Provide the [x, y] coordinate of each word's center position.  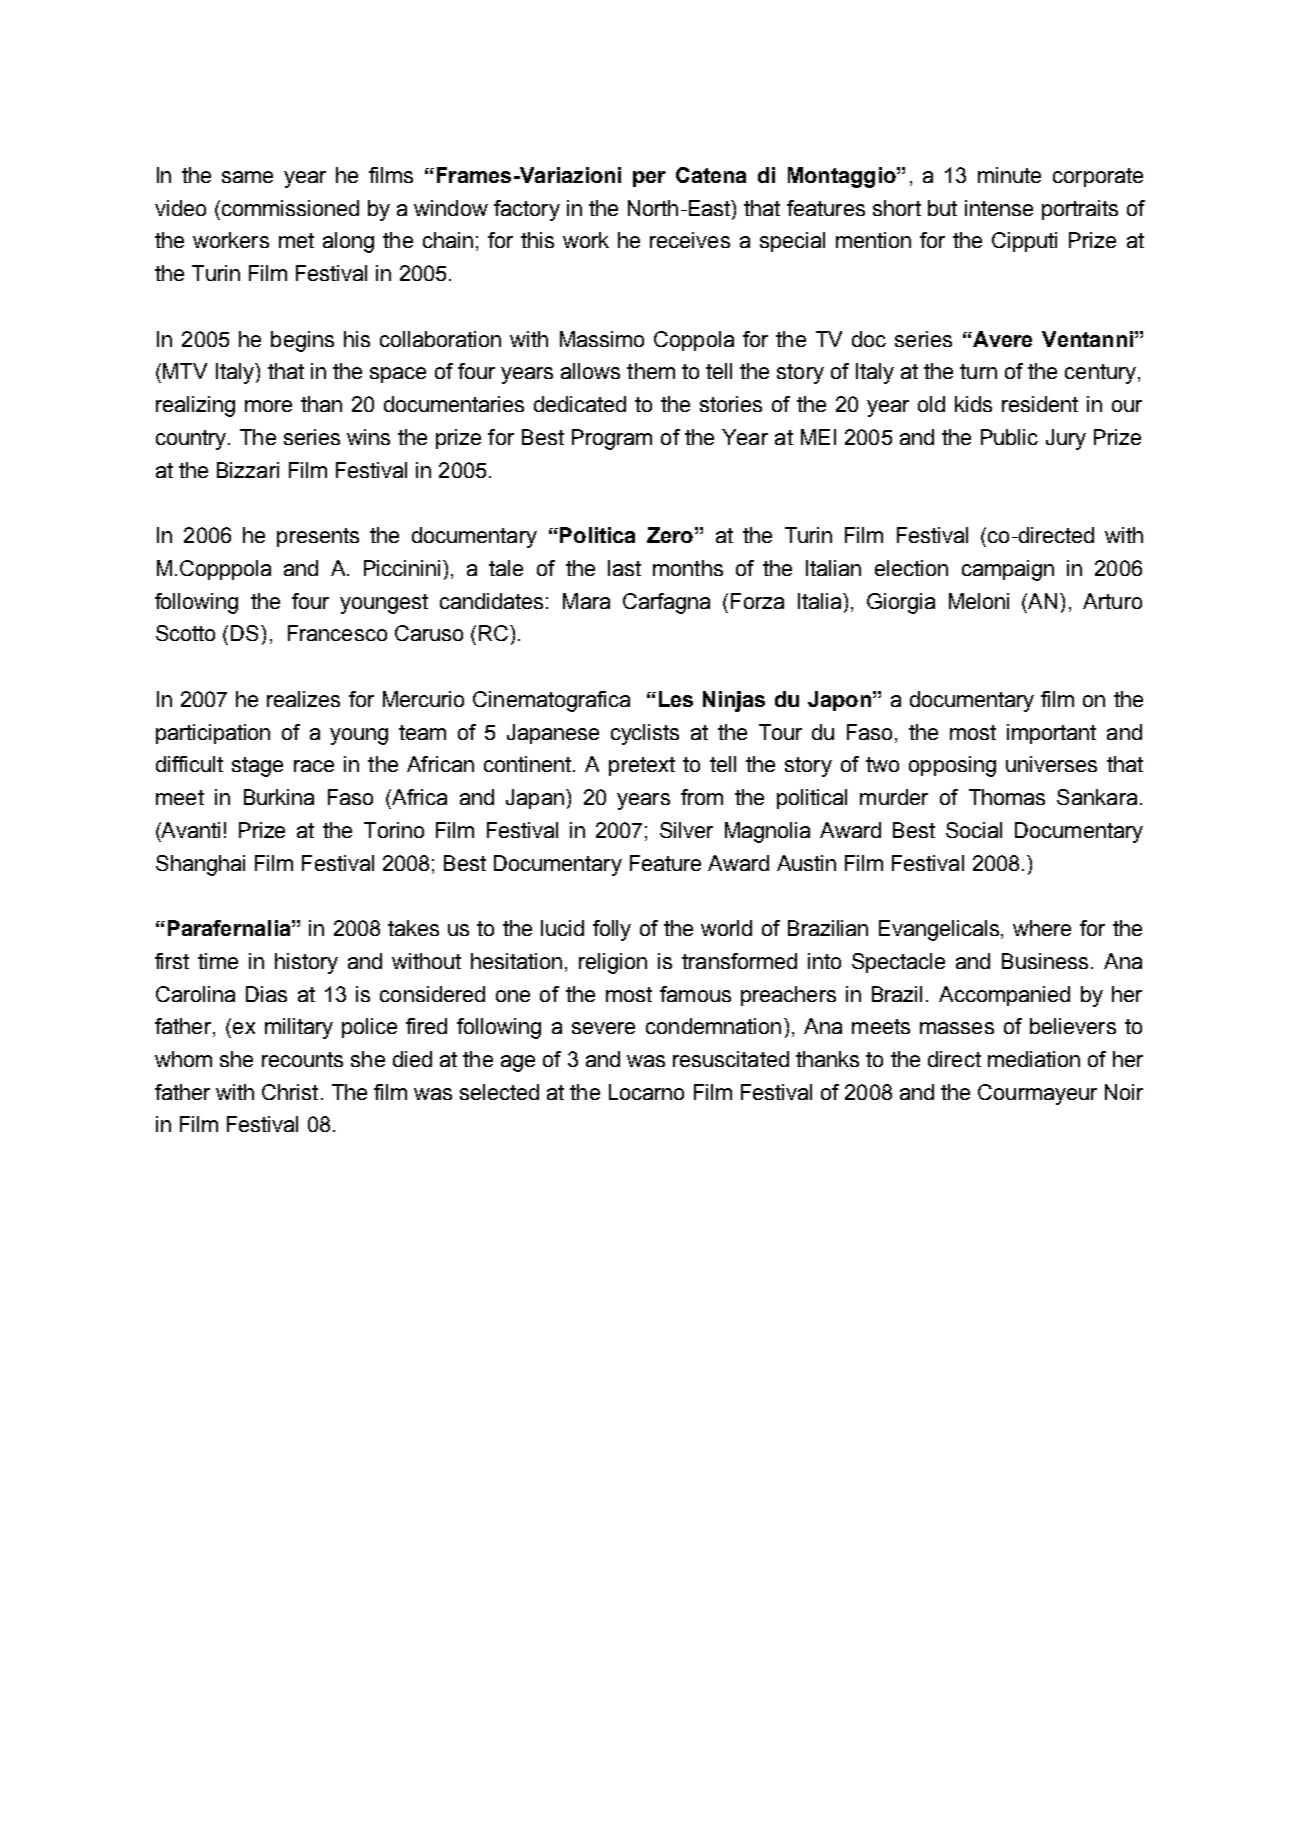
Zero [670, 535]
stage [257, 767]
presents [318, 537]
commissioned [289, 208]
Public [1009, 437]
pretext [642, 766]
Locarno [646, 1092]
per [649, 179]
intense [999, 208]
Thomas [1007, 797]
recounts [302, 1059]
